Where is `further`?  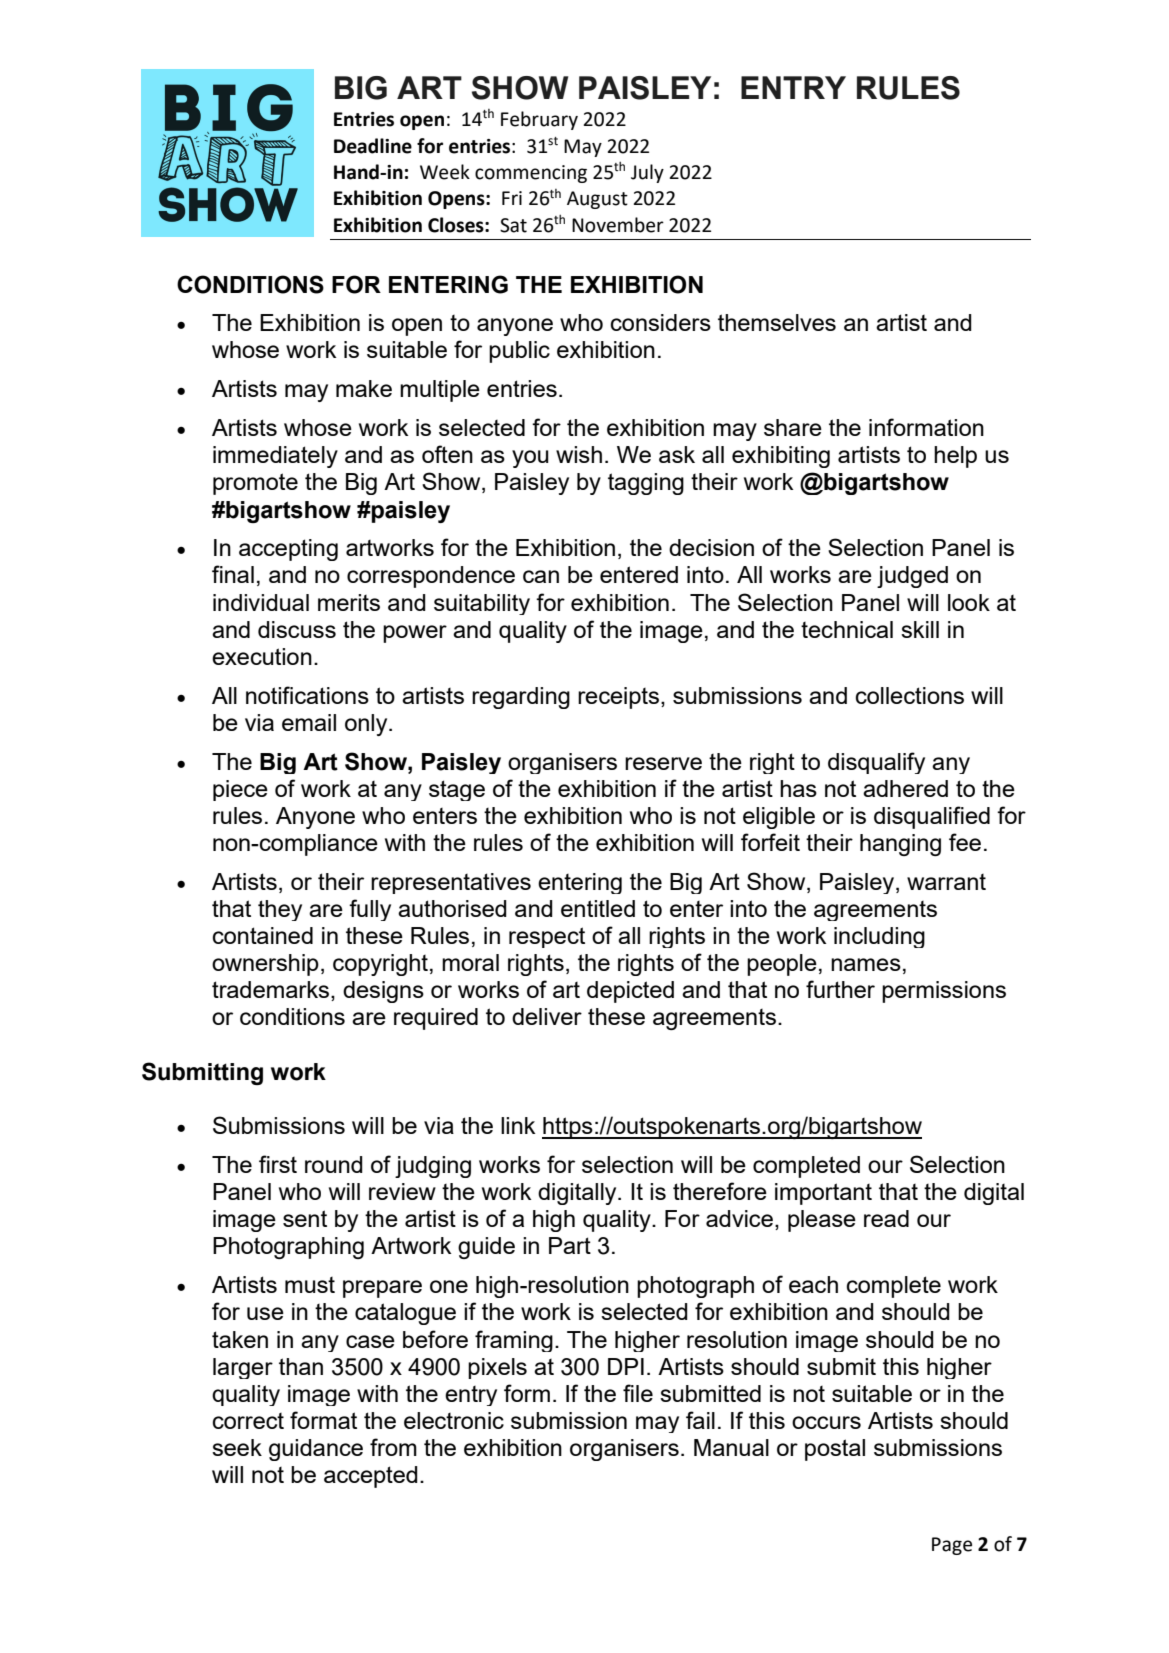 further is located at coordinates (840, 989).
